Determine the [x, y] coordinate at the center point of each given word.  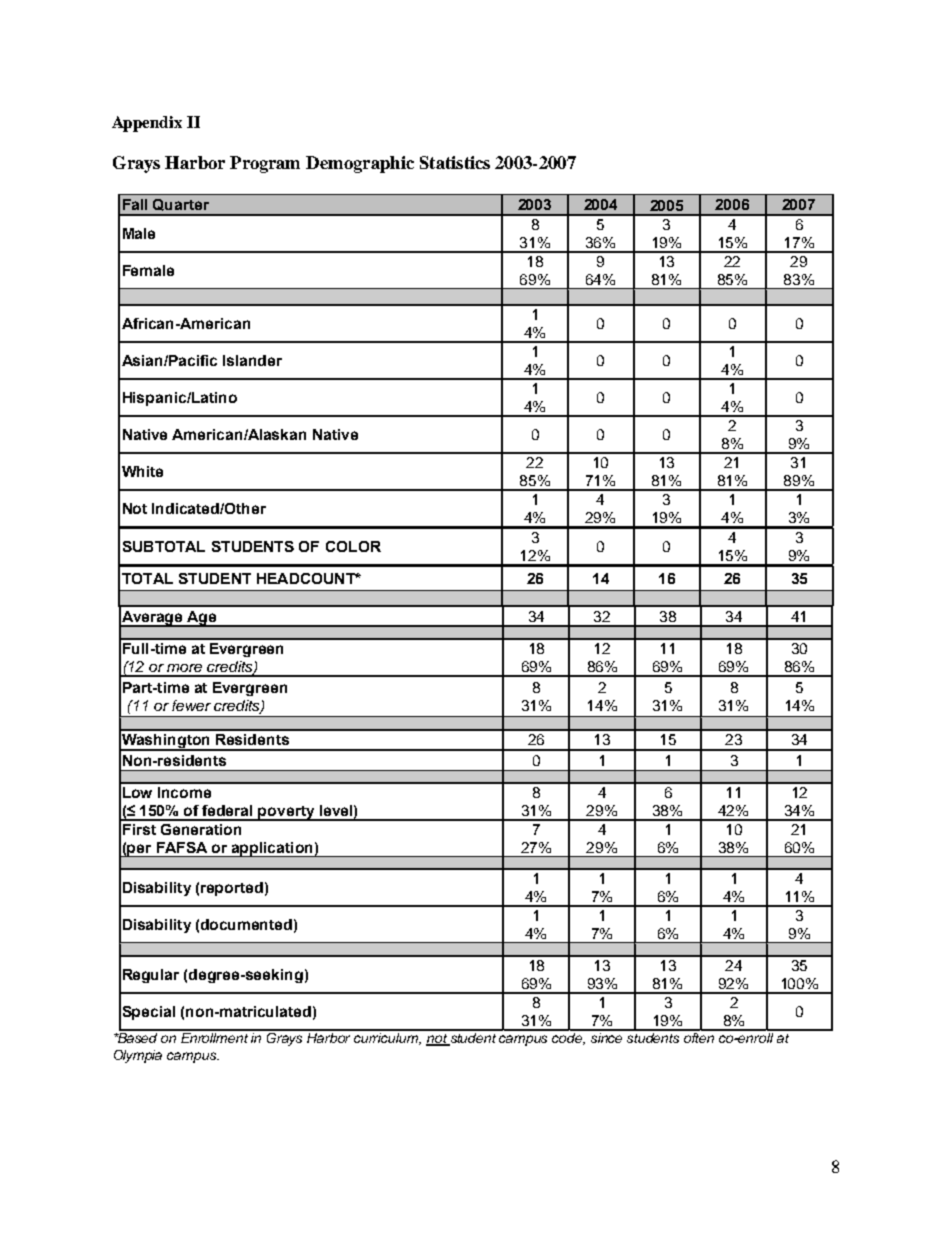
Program [265, 164]
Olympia [138, 1056]
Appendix [147, 124]
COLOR [353, 546]
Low [137, 792]
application [272, 849]
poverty [287, 813]
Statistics [455, 162]
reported [232, 889]
